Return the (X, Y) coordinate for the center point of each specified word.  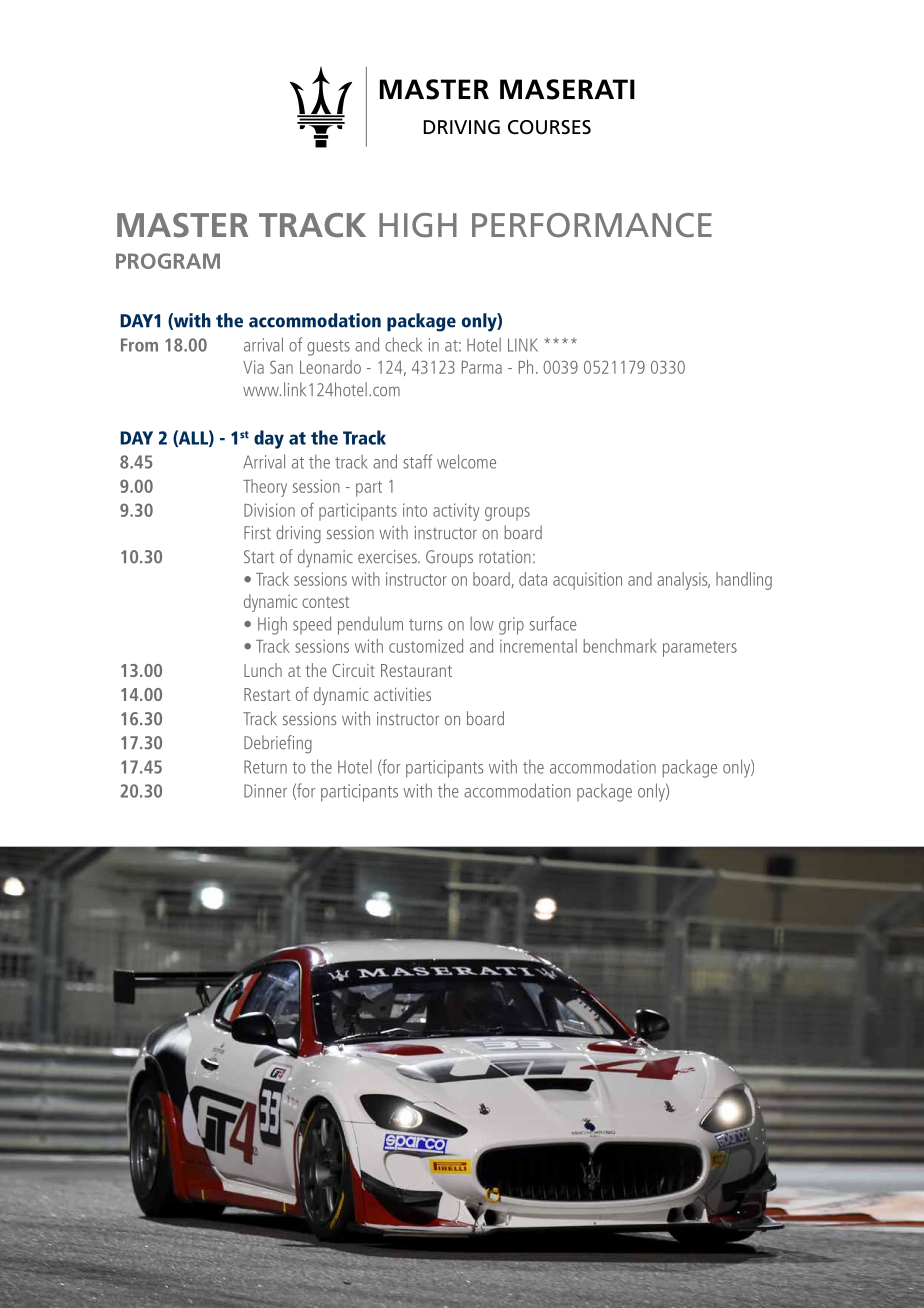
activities (402, 694)
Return (265, 767)
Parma (482, 367)
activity (456, 512)
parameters (700, 649)
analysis (683, 581)
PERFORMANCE (592, 225)
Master (182, 225)
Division (269, 510)
